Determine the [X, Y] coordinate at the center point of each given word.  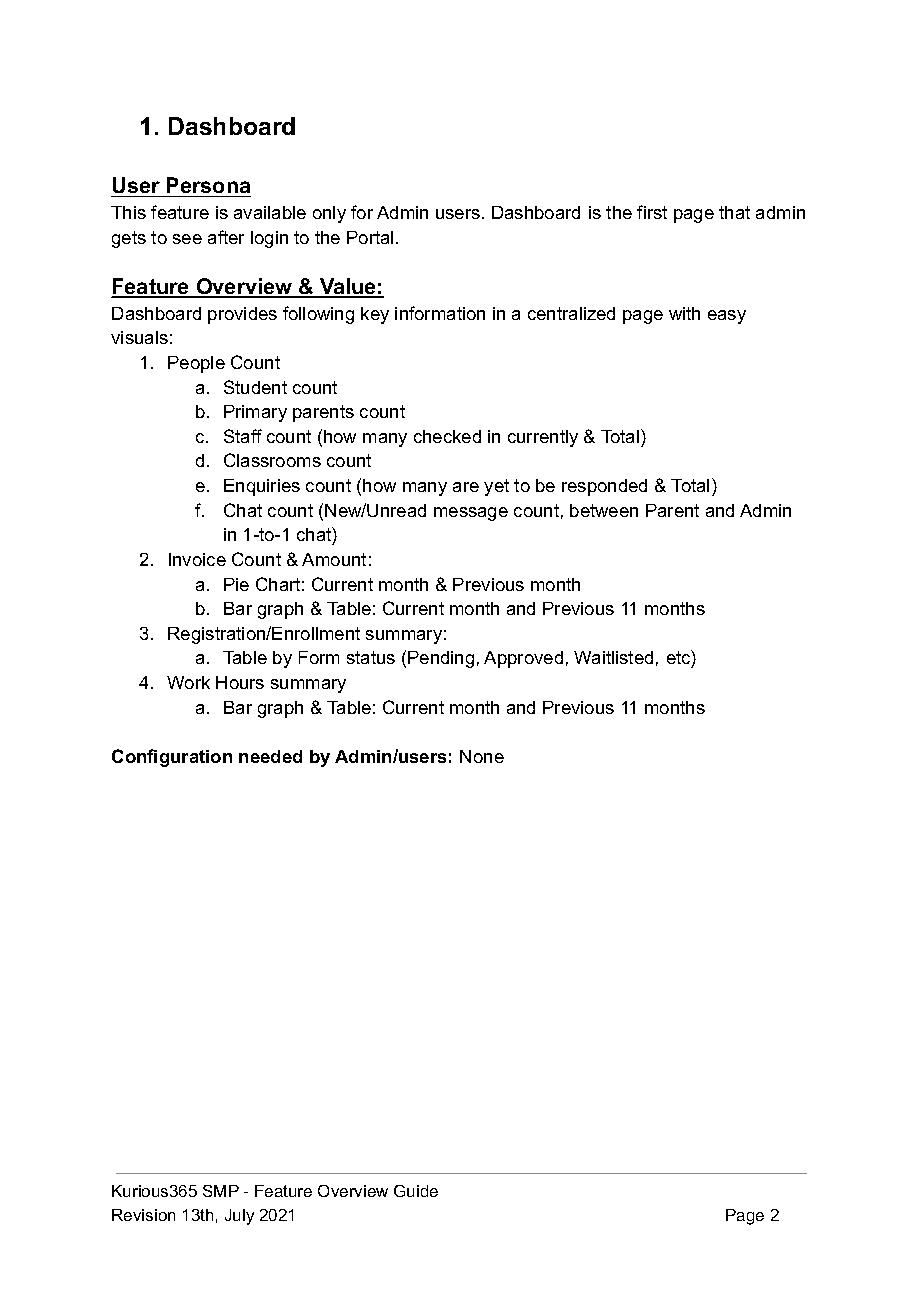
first [652, 212]
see [187, 239]
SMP [221, 1191]
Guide [416, 1191]
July [239, 1217]
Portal [370, 237]
